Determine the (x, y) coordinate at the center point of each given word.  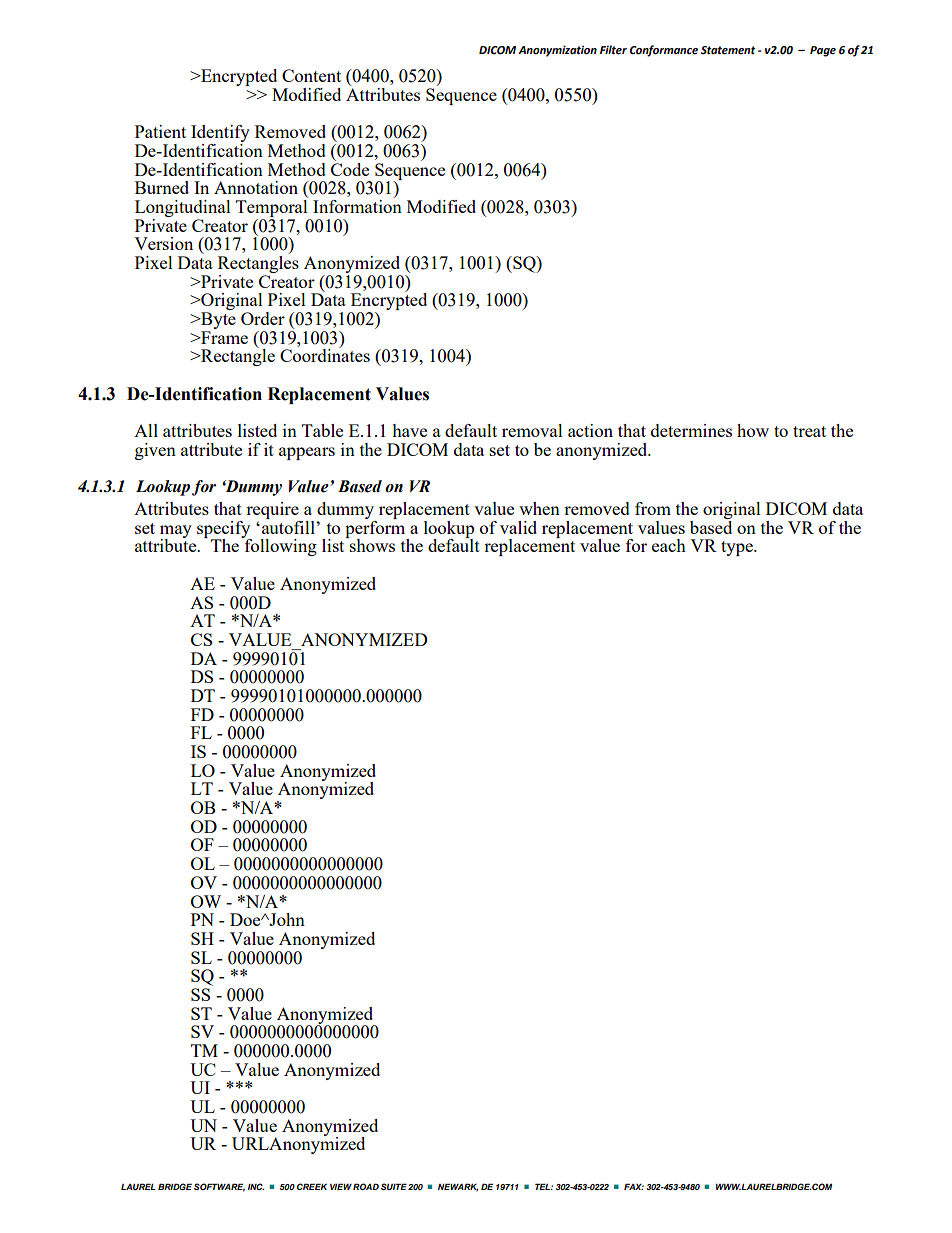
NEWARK (458, 1187)
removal (532, 430)
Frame (223, 337)
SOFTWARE (219, 1187)
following (279, 546)
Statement (728, 50)
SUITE (394, 1186)
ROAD (366, 1186)
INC (256, 1186)
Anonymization (557, 51)
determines (691, 430)
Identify (220, 135)
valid (518, 527)
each (669, 545)
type (738, 548)
